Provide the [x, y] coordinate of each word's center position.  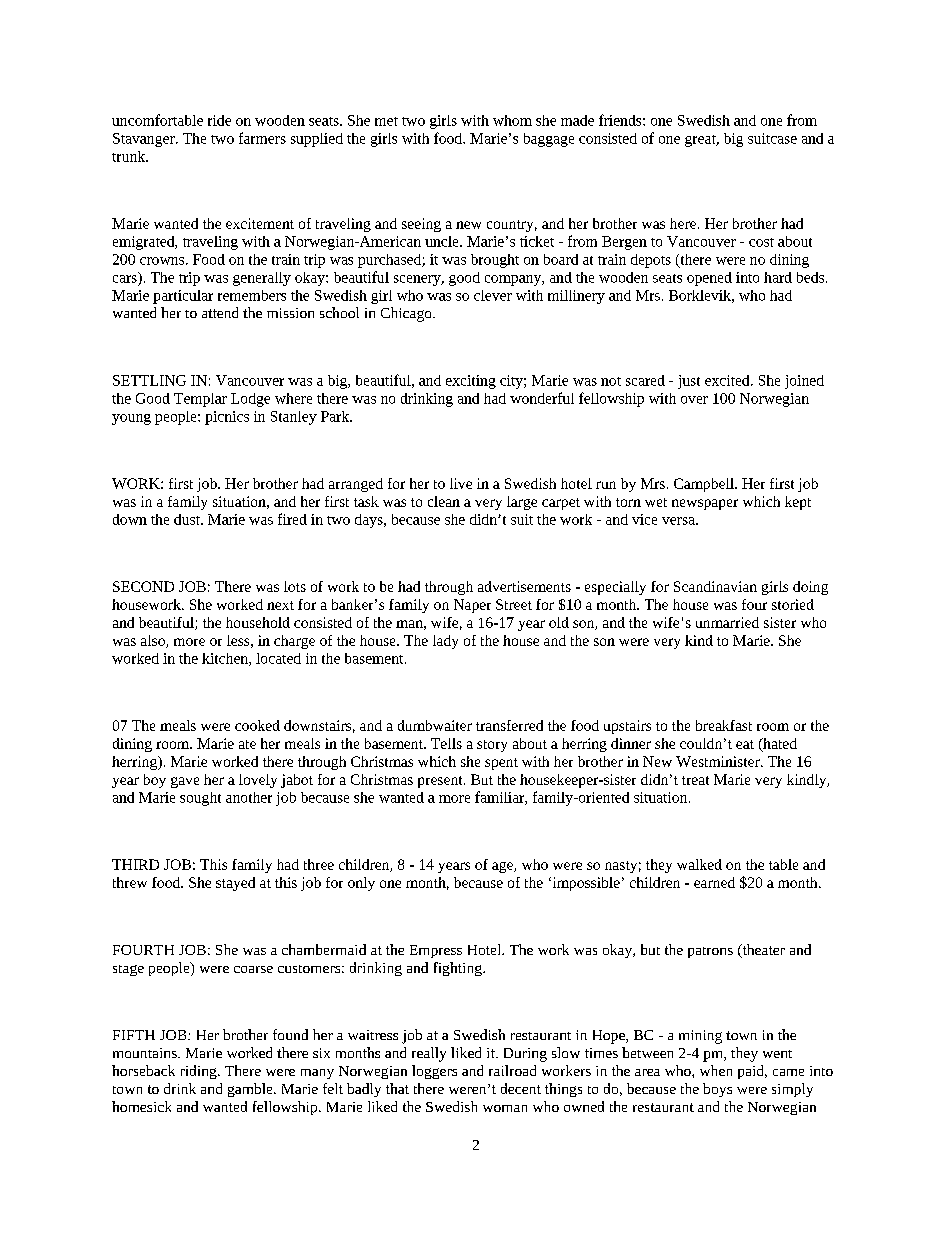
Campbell [705, 485]
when [716, 1070]
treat [695, 780]
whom [512, 120]
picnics [227, 418]
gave [185, 782]
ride [219, 120]
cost [761, 242]
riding [200, 1072]
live [461, 483]
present [441, 782]
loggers [434, 1072]
